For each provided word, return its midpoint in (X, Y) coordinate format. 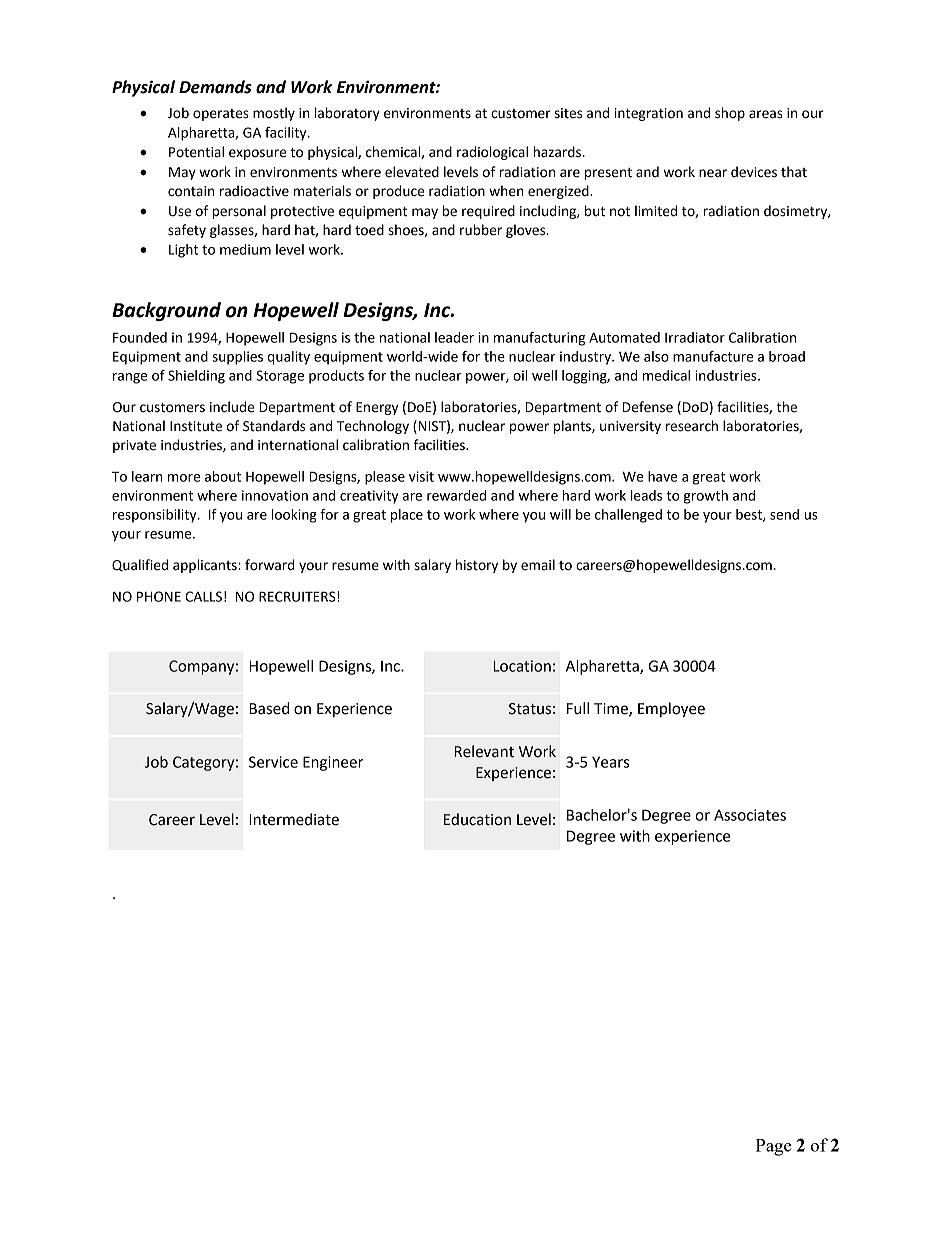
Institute (196, 426)
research (692, 426)
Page (774, 1147)
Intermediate (294, 819)
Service (273, 762)
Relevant (484, 751)
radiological (492, 153)
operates (221, 115)
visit (421, 476)
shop (730, 114)
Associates (750, 815)
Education (477, 819)
